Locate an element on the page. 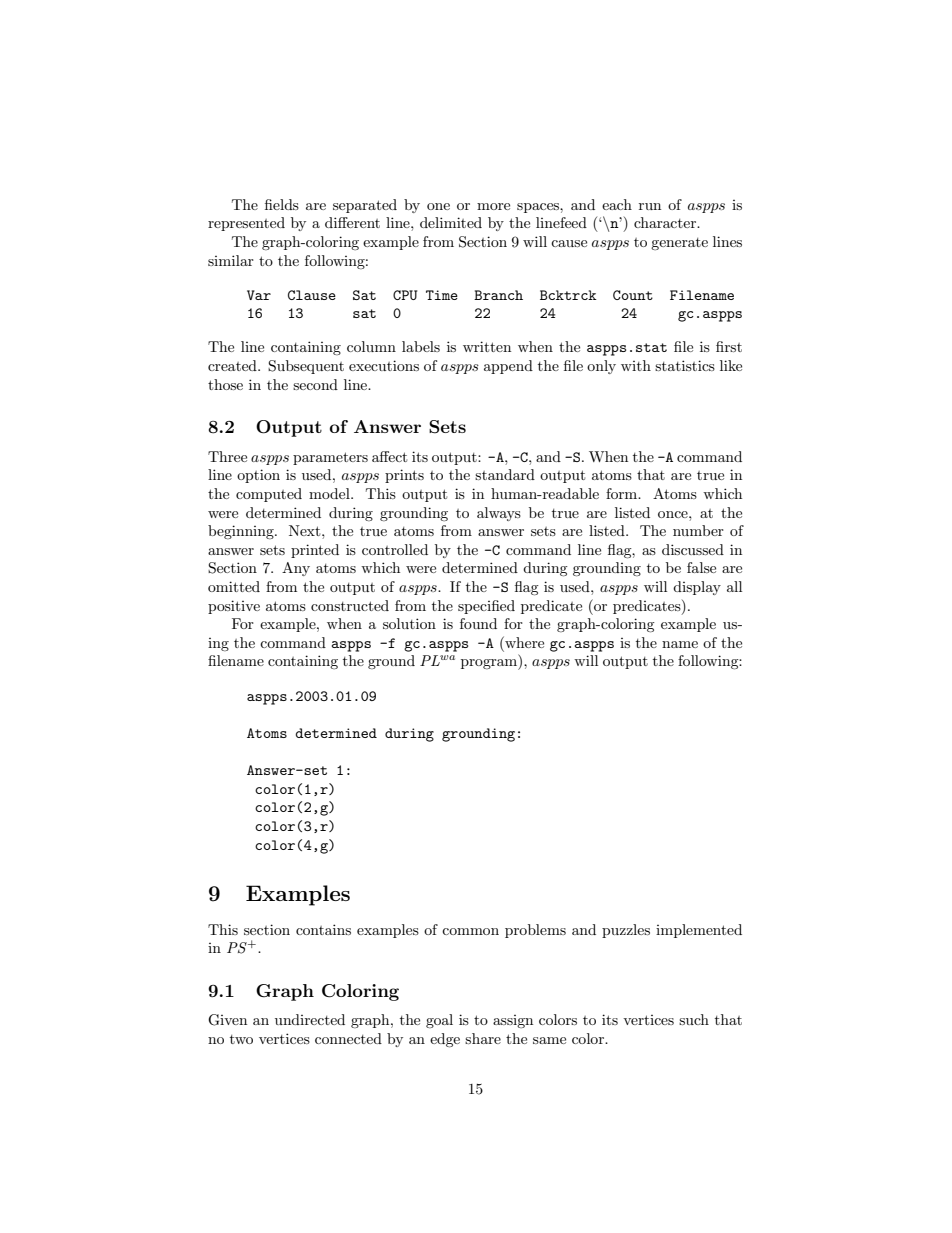 Image resolution: width=952 pixels, height=1233 pixels. fields is located at coordinates (282, 204).
